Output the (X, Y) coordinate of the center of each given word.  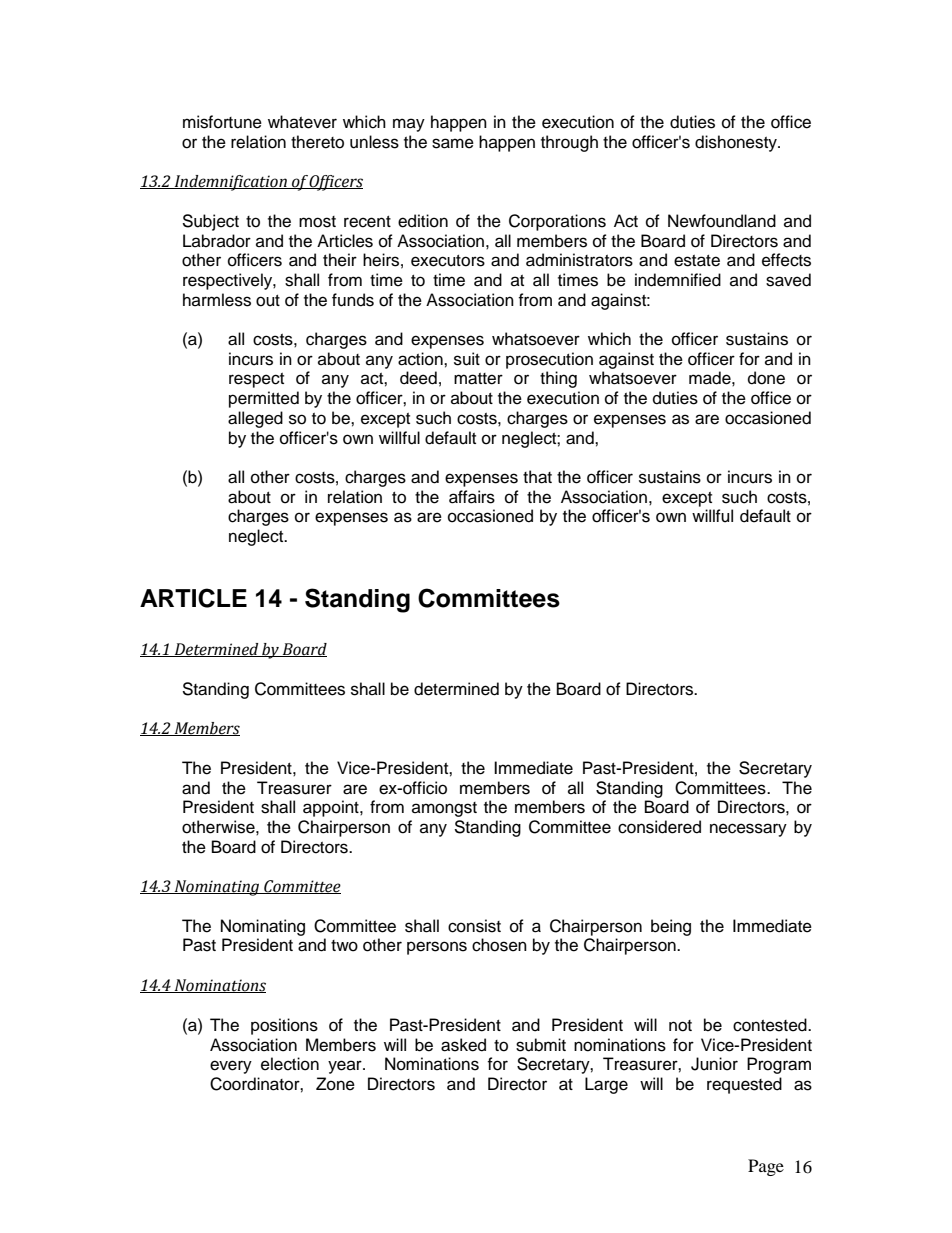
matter (478, 379)
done (766, 378)
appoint (332, 808)
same (453, 143)
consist (474, 926)
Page (766, 1167)
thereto (317, 142)
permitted (264, 399)
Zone (335, 1084)
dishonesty (737, 143)
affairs (472, 497)
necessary (748, 830)
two (344, 946)
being (671, 927)
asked (463, 1045)
